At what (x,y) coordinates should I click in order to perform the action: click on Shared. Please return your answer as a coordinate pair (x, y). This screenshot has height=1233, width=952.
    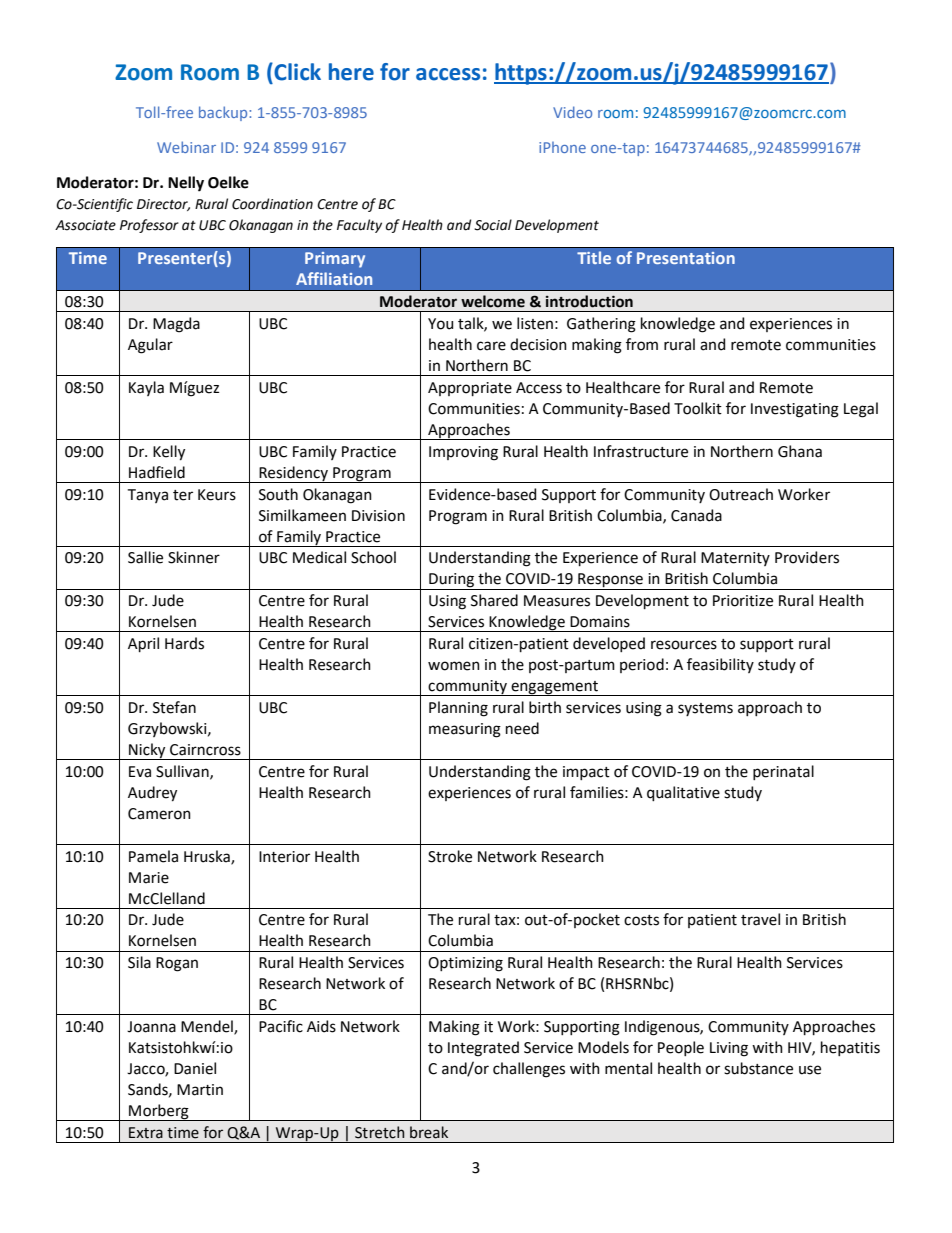
    Looking at the image, I should click on (494, 600).
